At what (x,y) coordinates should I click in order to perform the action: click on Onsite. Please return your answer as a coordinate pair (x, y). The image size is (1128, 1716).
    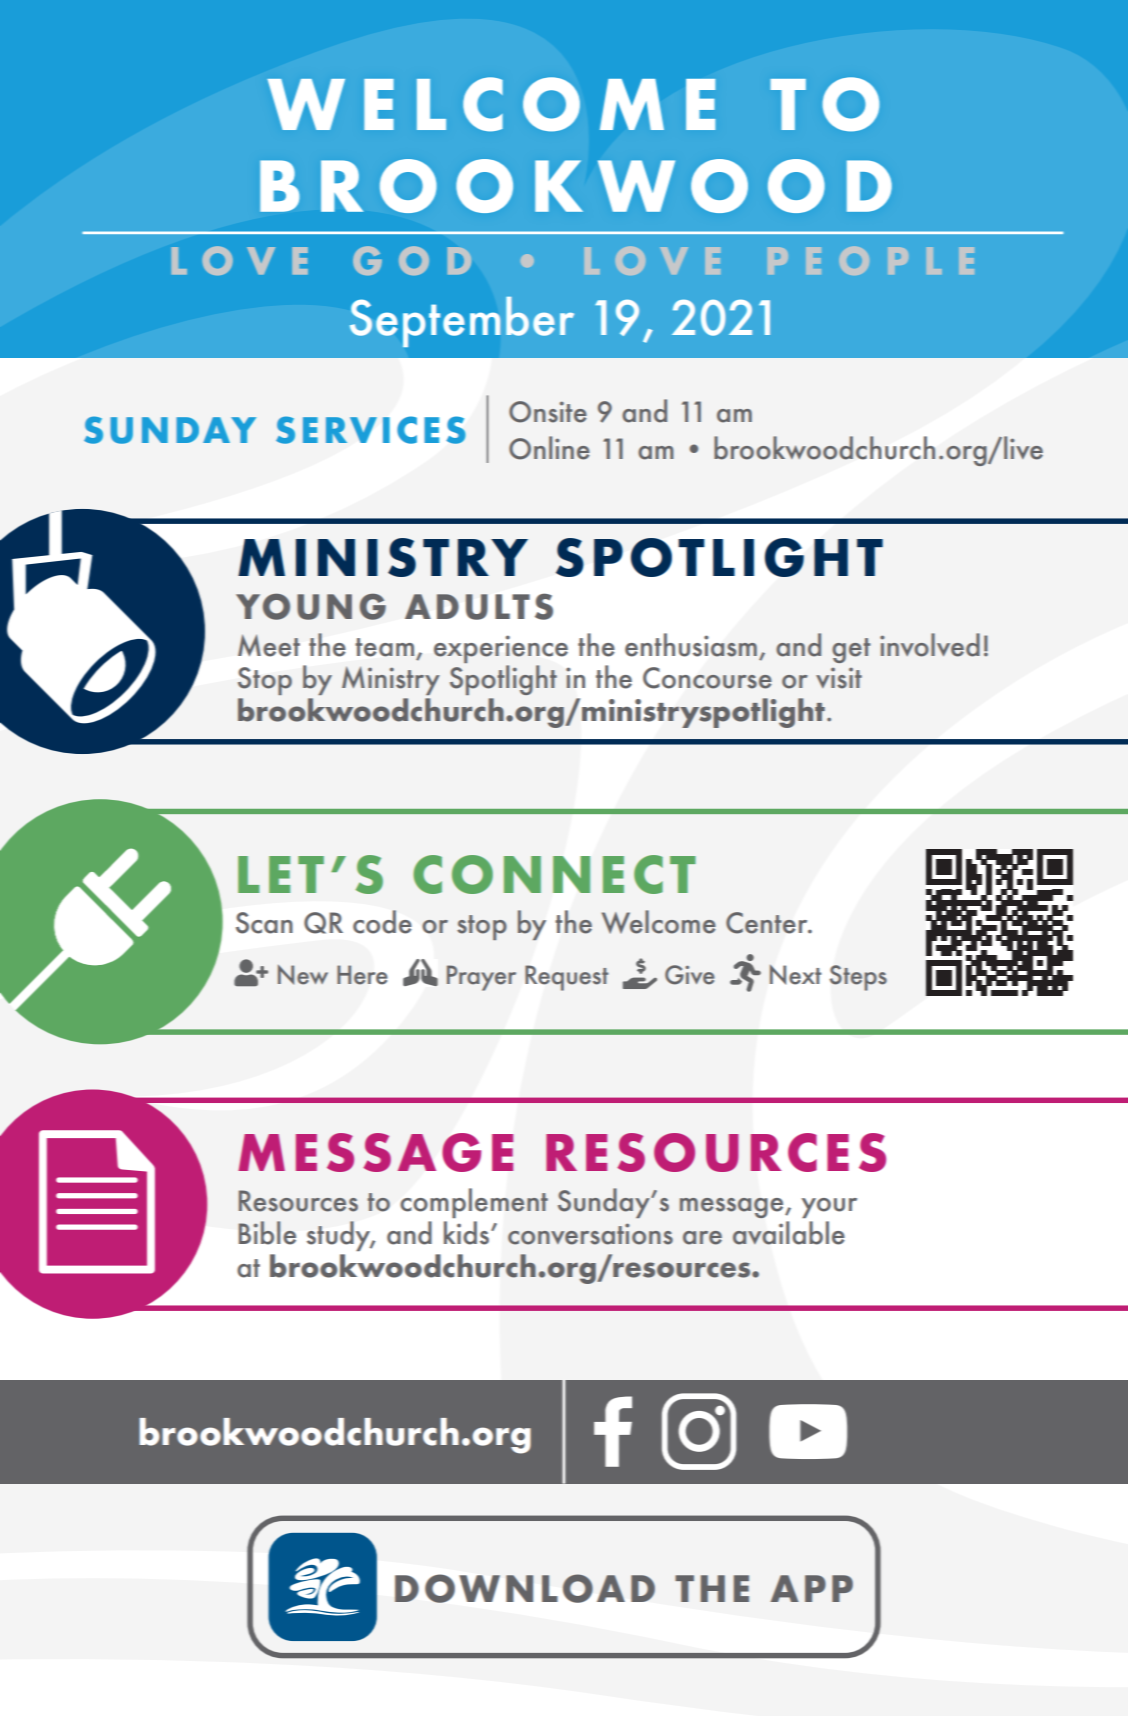
    Looking at the image, I should click on (548, 412).
